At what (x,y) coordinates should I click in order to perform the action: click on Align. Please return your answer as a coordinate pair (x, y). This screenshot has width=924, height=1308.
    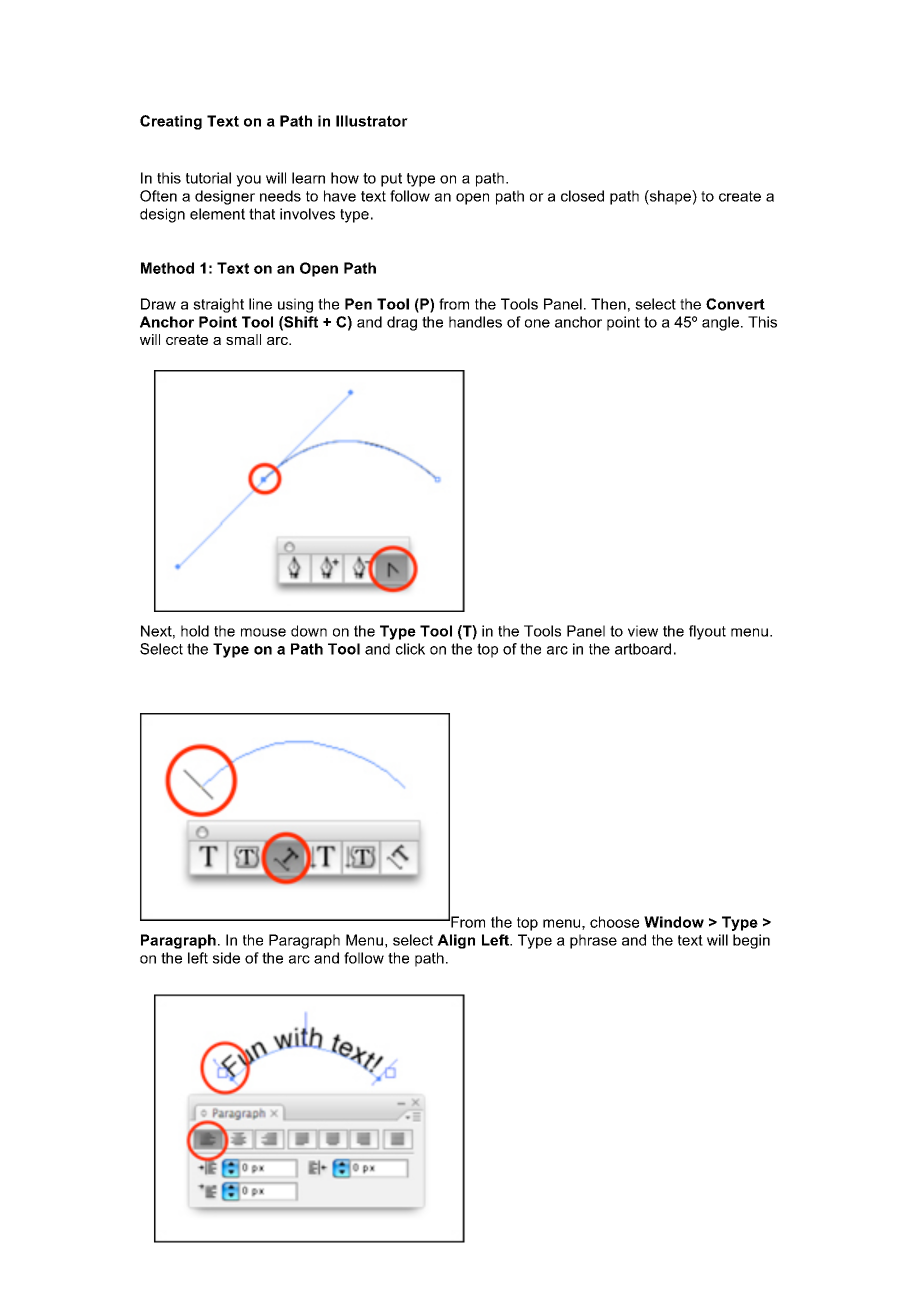
    Looking at the image, I should click on (456, 941).
